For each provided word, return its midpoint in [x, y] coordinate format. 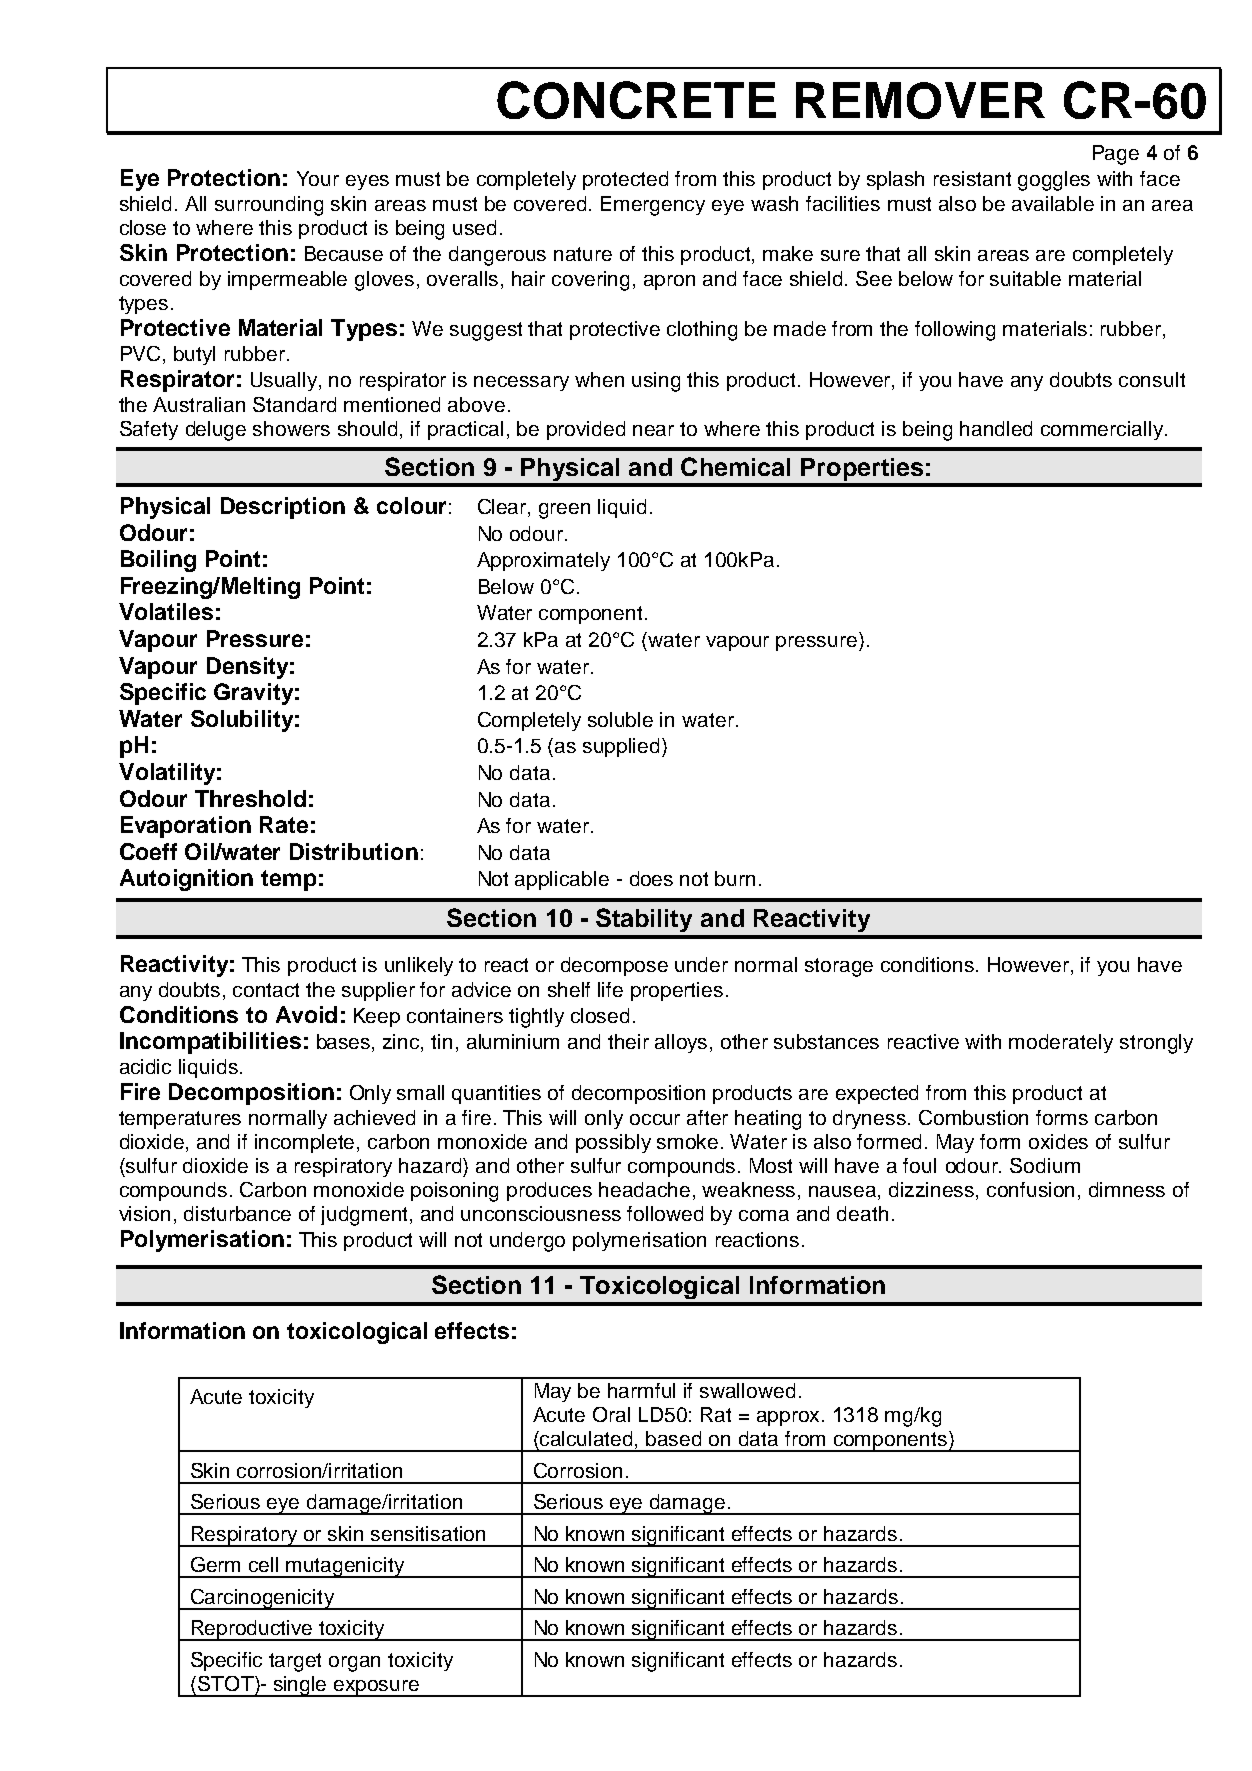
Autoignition [186, 880]
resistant [972, 178]
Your [318, 178]
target [295, 1662]
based [673, 1438]
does [651, 878]
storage [839, 967]
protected [625, 180]
